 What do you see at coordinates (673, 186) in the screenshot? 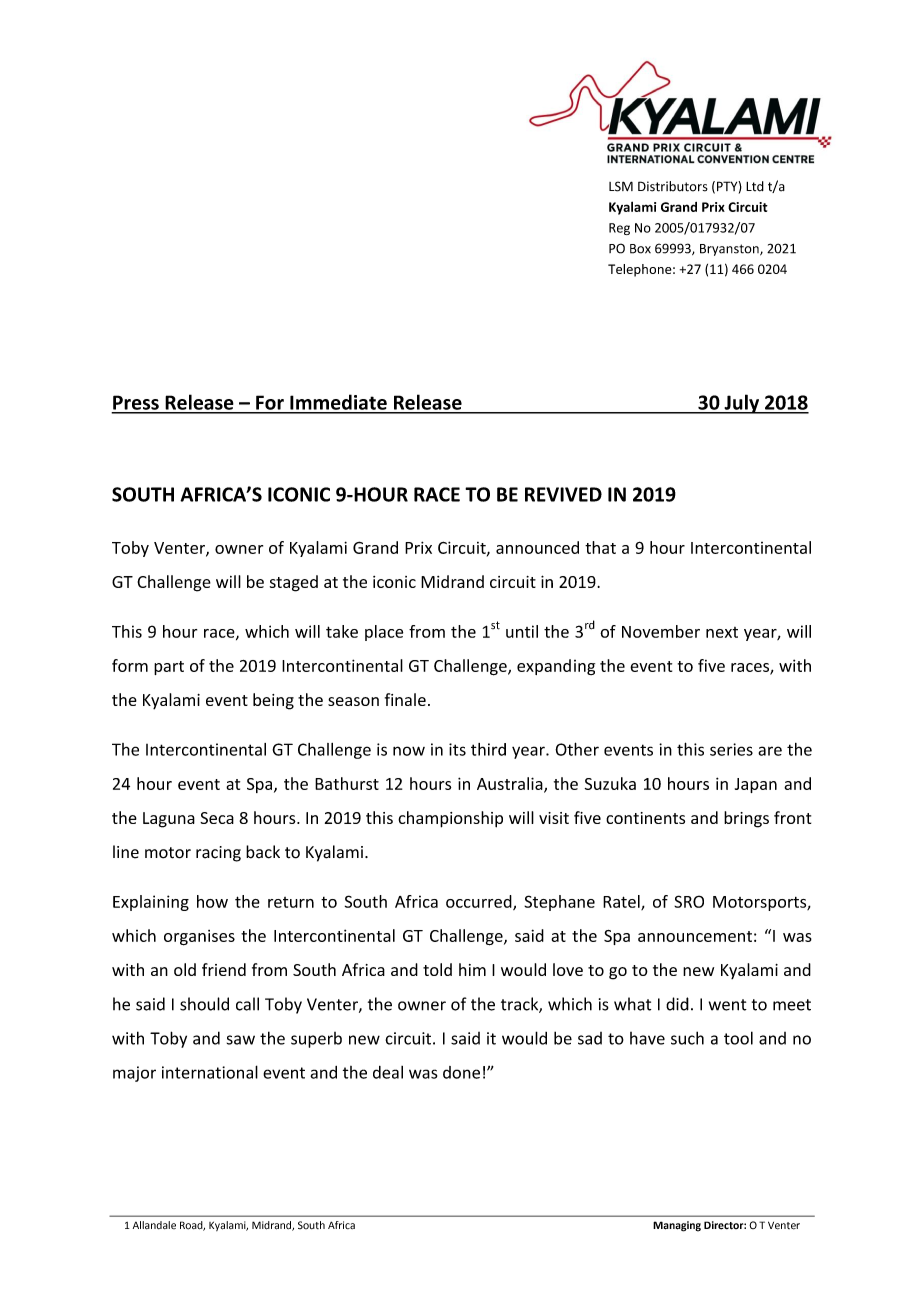
I see `Distributors` at bounding box center [673, 186].
